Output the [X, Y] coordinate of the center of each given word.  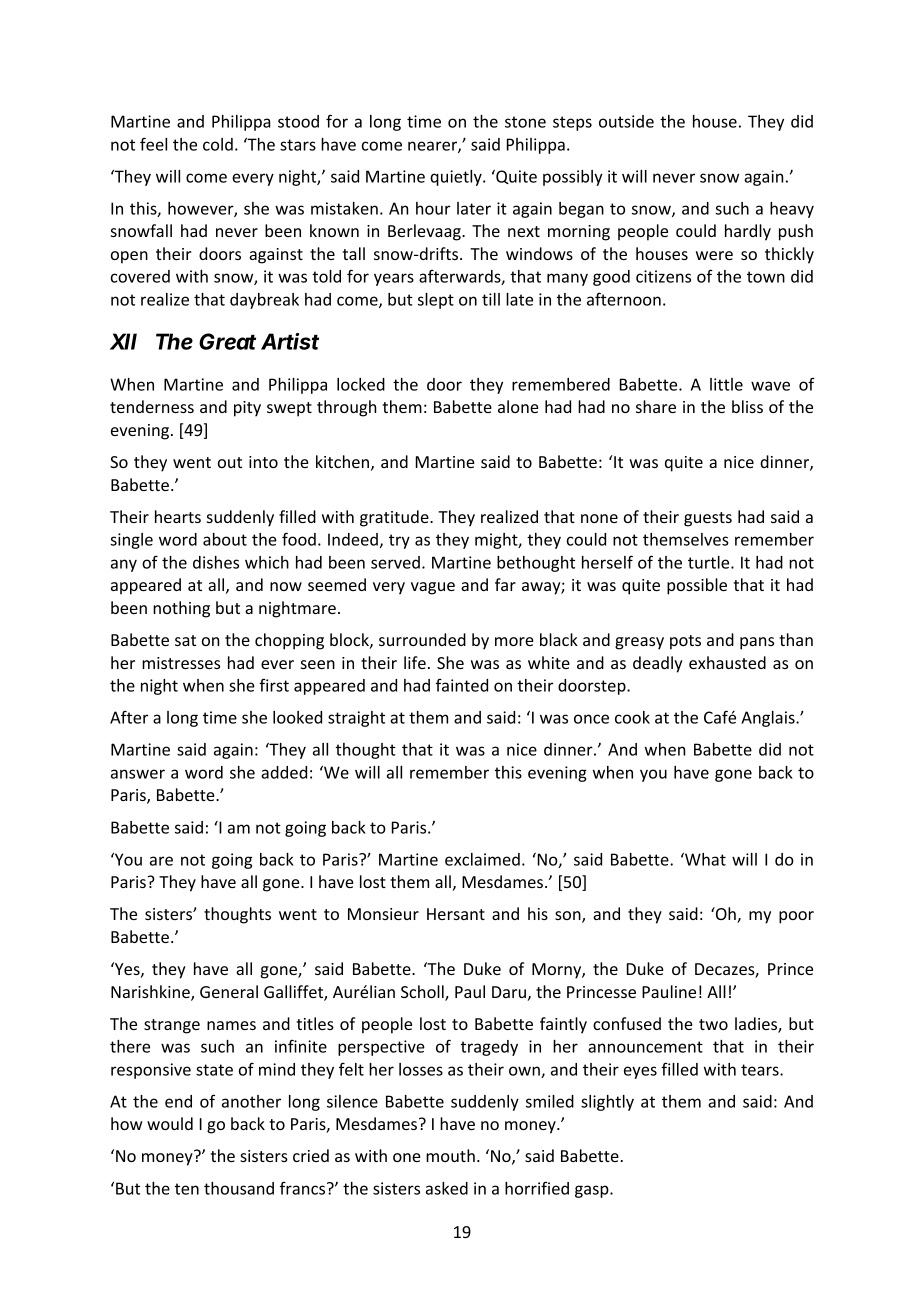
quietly [457, 178]
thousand [239, 1188]
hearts [178, 516]
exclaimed [482, 859]
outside [626, 121]
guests [708, 519]
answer [138, 774]
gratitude [395, 518]
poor [796, 917]
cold [218, 144]
